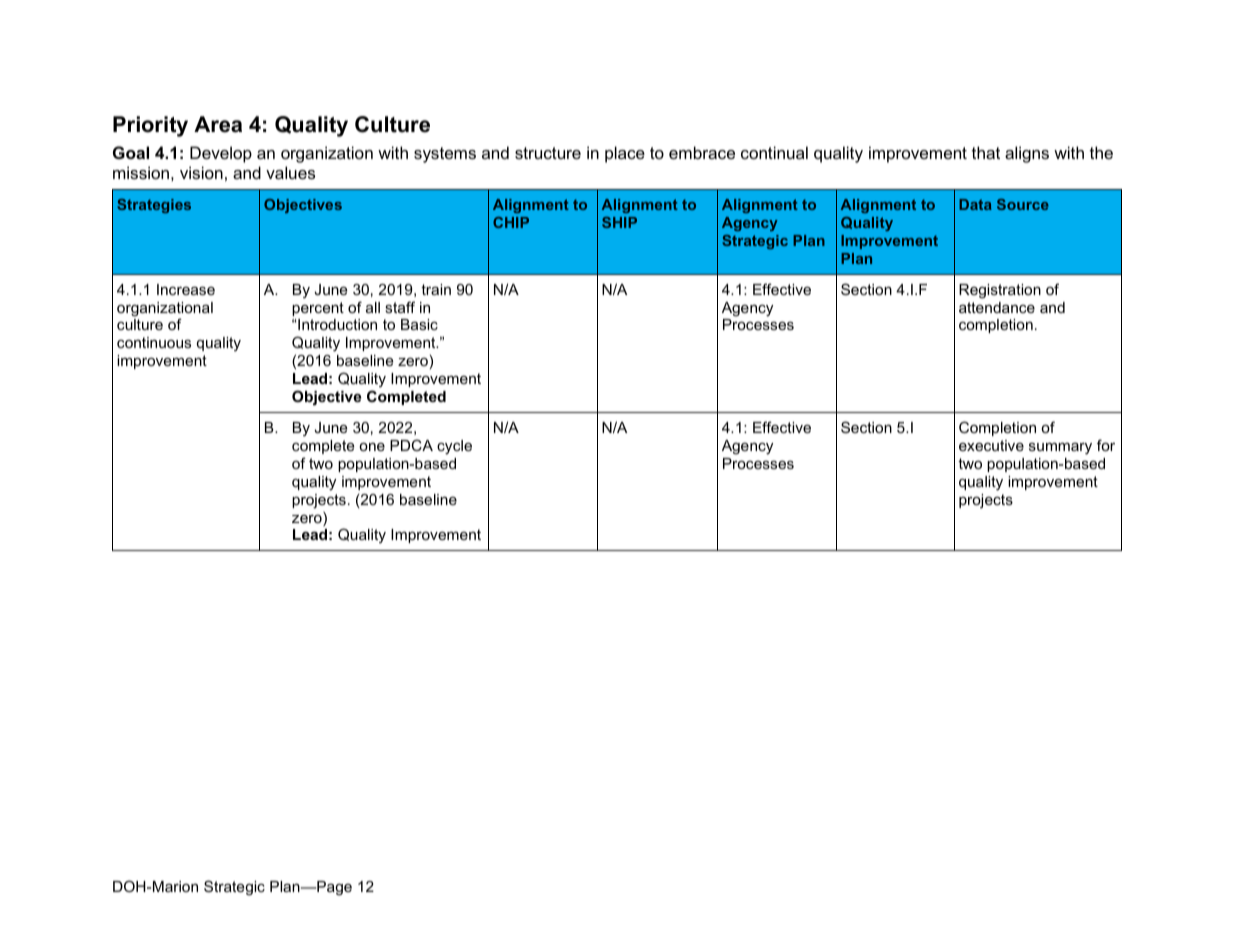 Image resolution: width=1233 pixels, height=952 pixels. What do you see at coordinates (218, 124) in the screenshot?
I see `Area` at bounding box center [218, 124].
